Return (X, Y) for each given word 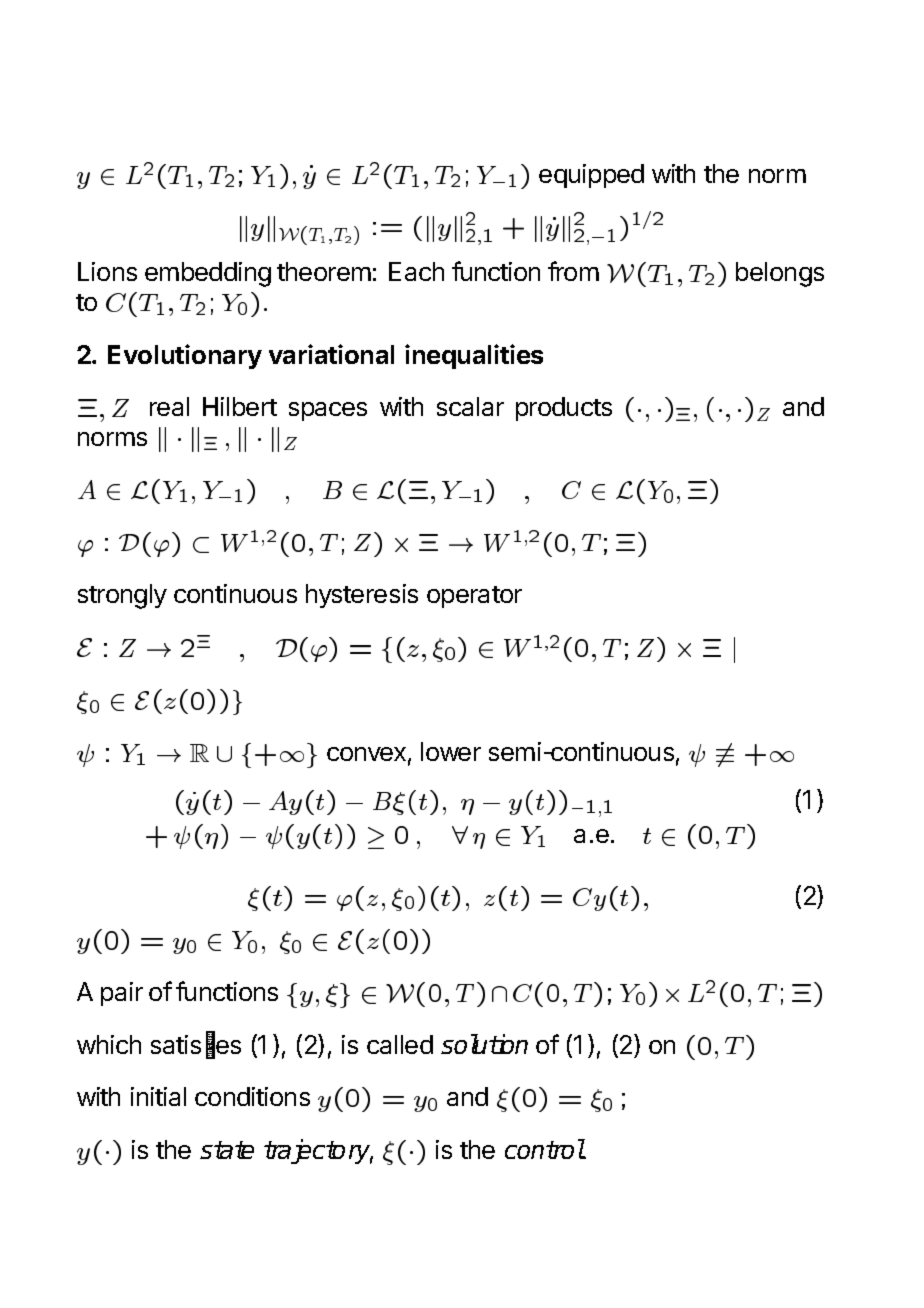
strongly (122, 596)
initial (158, 1096)
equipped (591, 176)
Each (416, 271)
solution (484, 1044)
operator (474, 597)
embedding (208, 274)
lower (451, 751)
